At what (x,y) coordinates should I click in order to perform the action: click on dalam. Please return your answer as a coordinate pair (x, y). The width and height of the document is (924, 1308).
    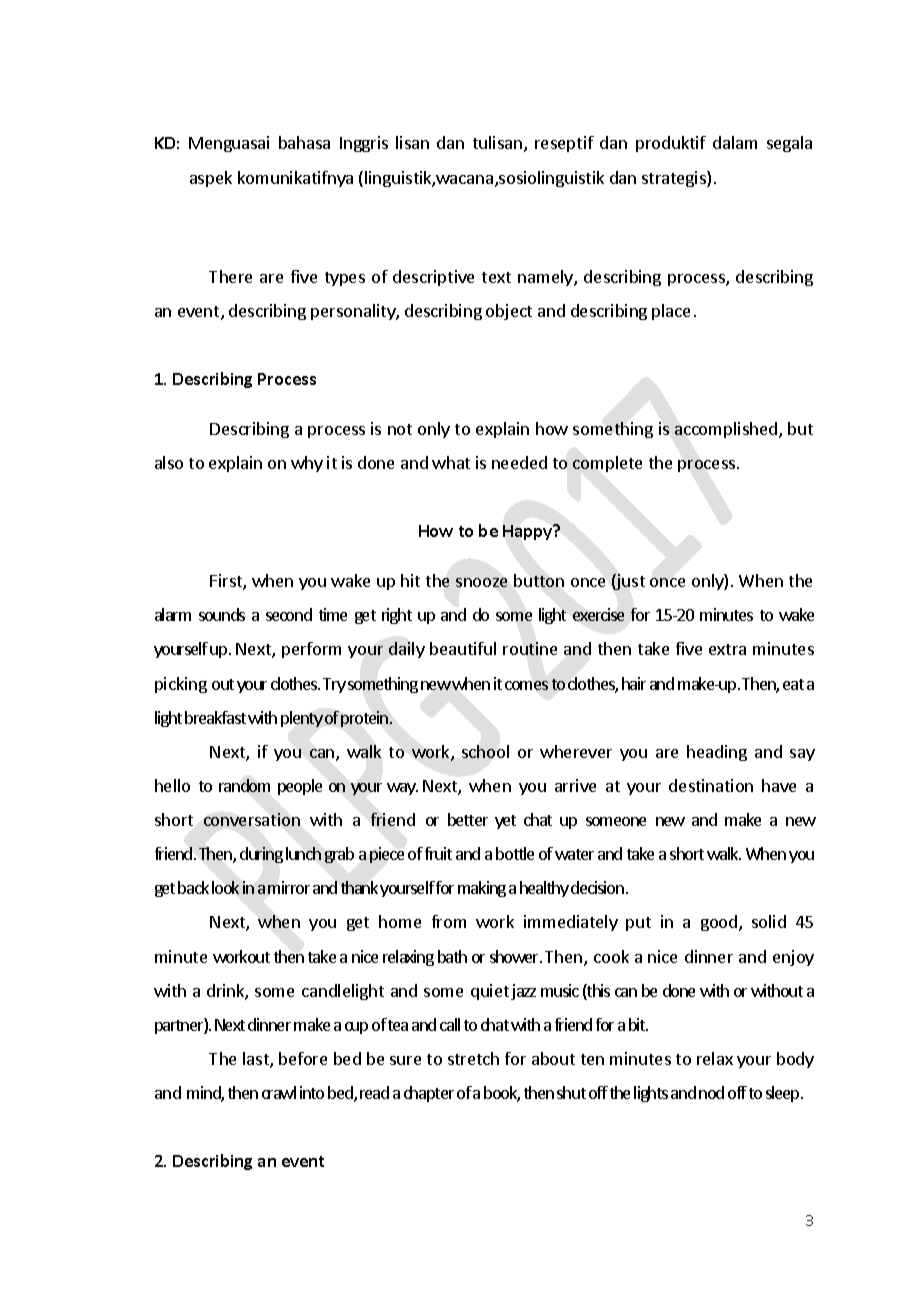
    Looking at the image, I should click on (735, 142).
